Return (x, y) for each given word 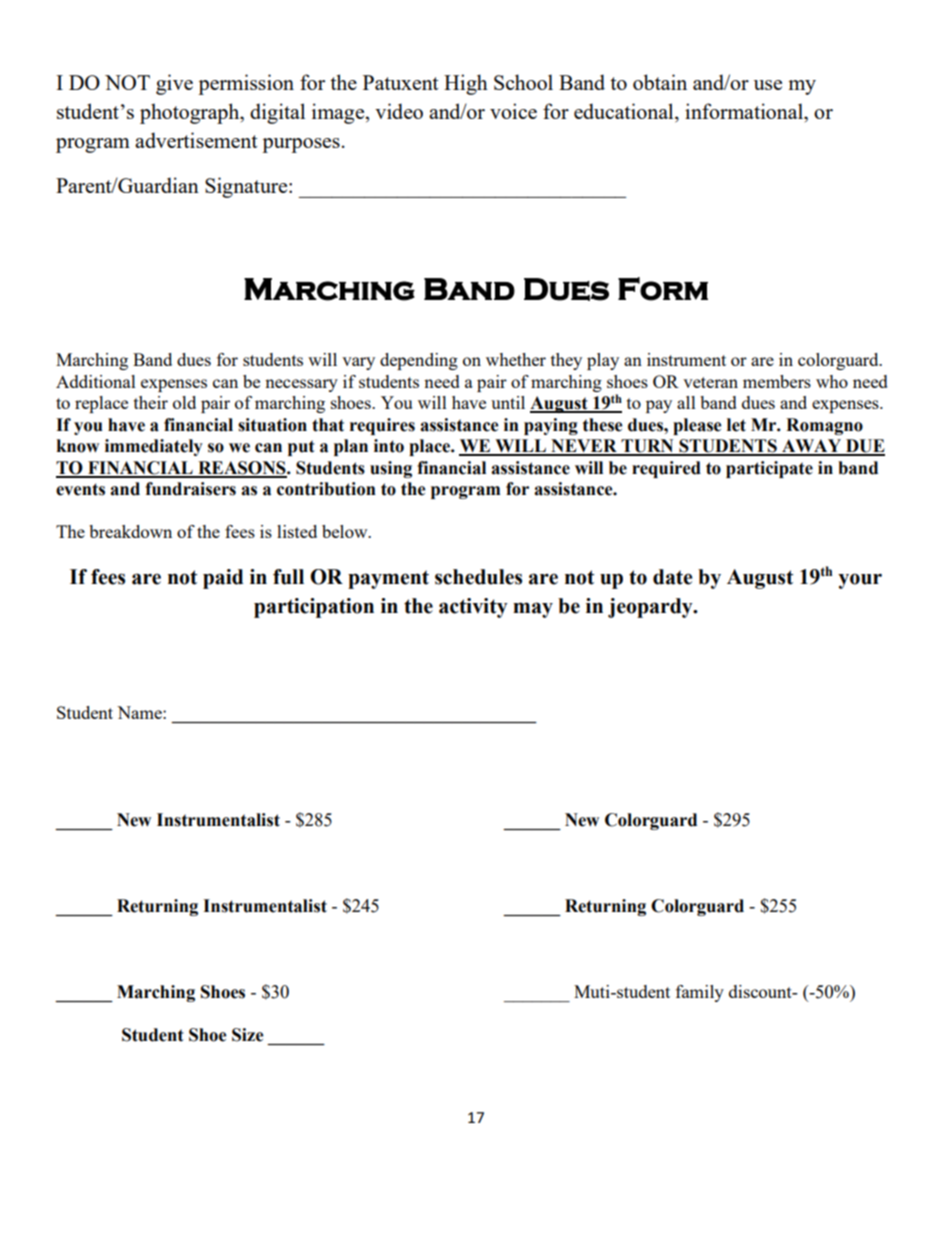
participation (314, 608)
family (700, 993)
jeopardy (651, 608)
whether (516, 359)
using (391, 469)
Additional (96, 381)
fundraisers (190, 489)
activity (473, 608)
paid (223, 579)
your (860, 581)
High (466, 84)
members (777, 381)
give (174, 84)
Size (248, 1035)
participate (769, 469)
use (768, 85)
